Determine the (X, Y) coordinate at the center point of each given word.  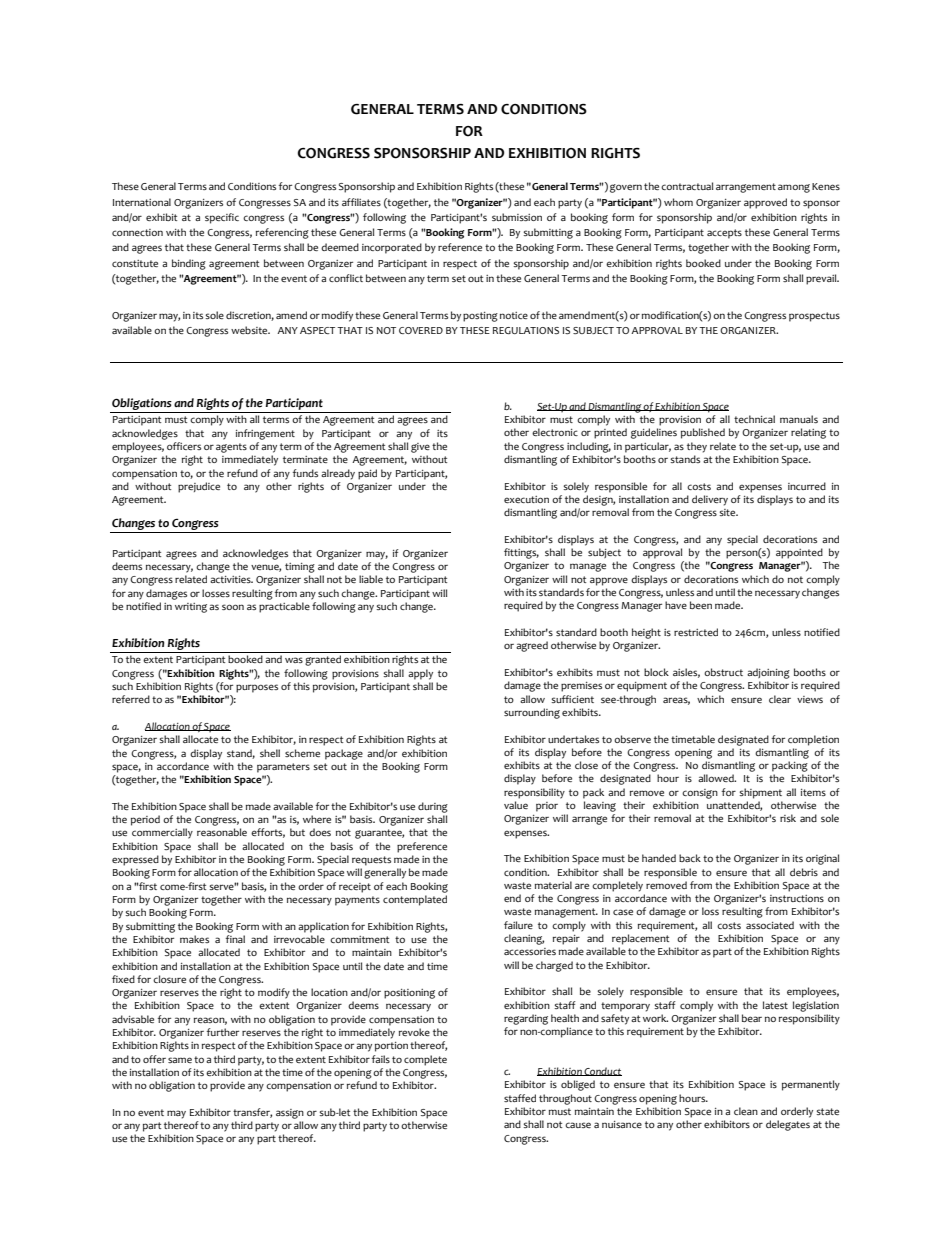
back (690, 858)
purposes (257, 688)
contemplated (415, 900)
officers (184, 446)
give (420, 448)
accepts (724, 234)
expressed (135, 860)
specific (222, 218)
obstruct (723, 672)
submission (517, 217)
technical (754, 419)
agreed (532, 646)
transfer (252, 1113)
